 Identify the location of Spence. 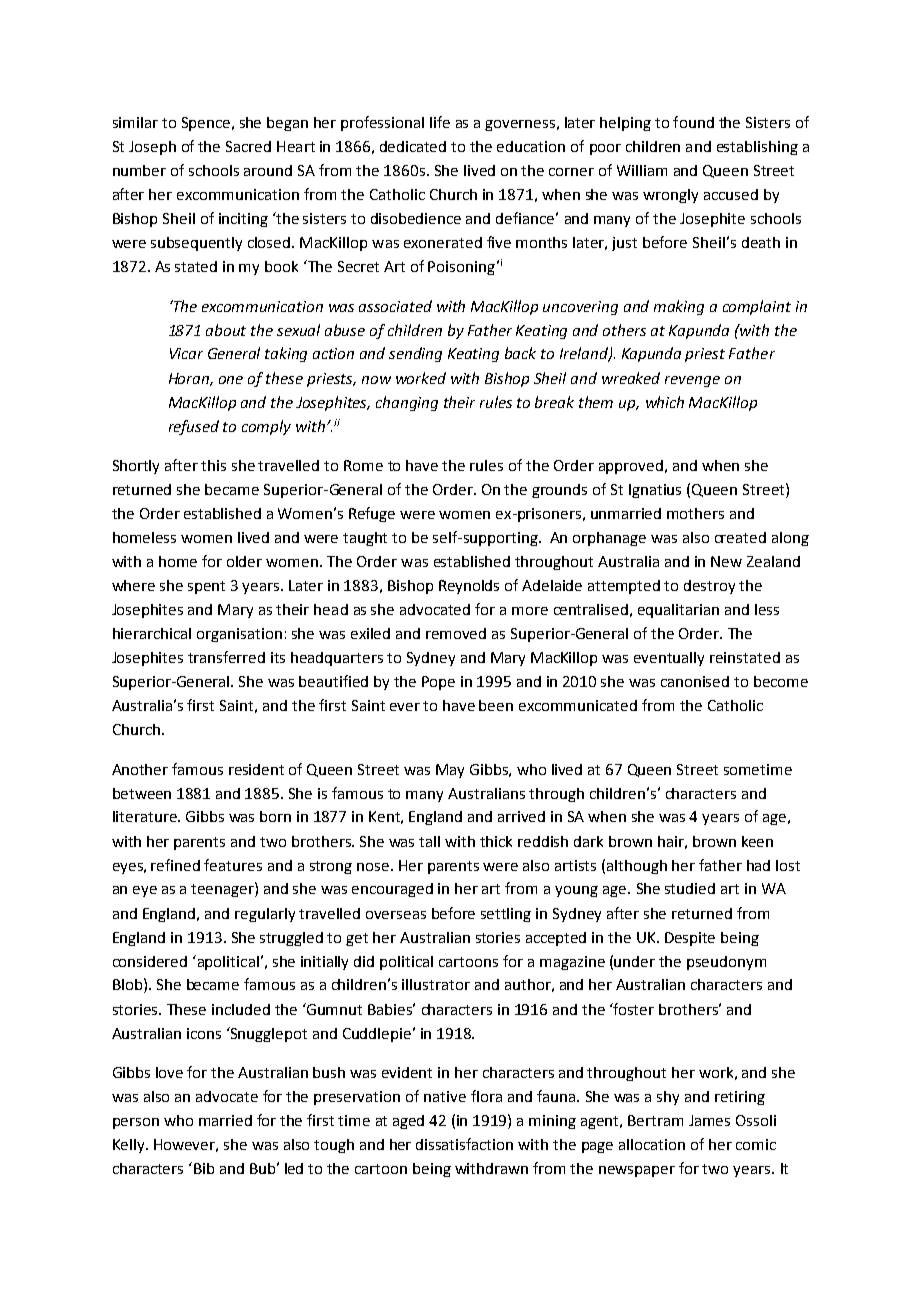
(206, 124).
